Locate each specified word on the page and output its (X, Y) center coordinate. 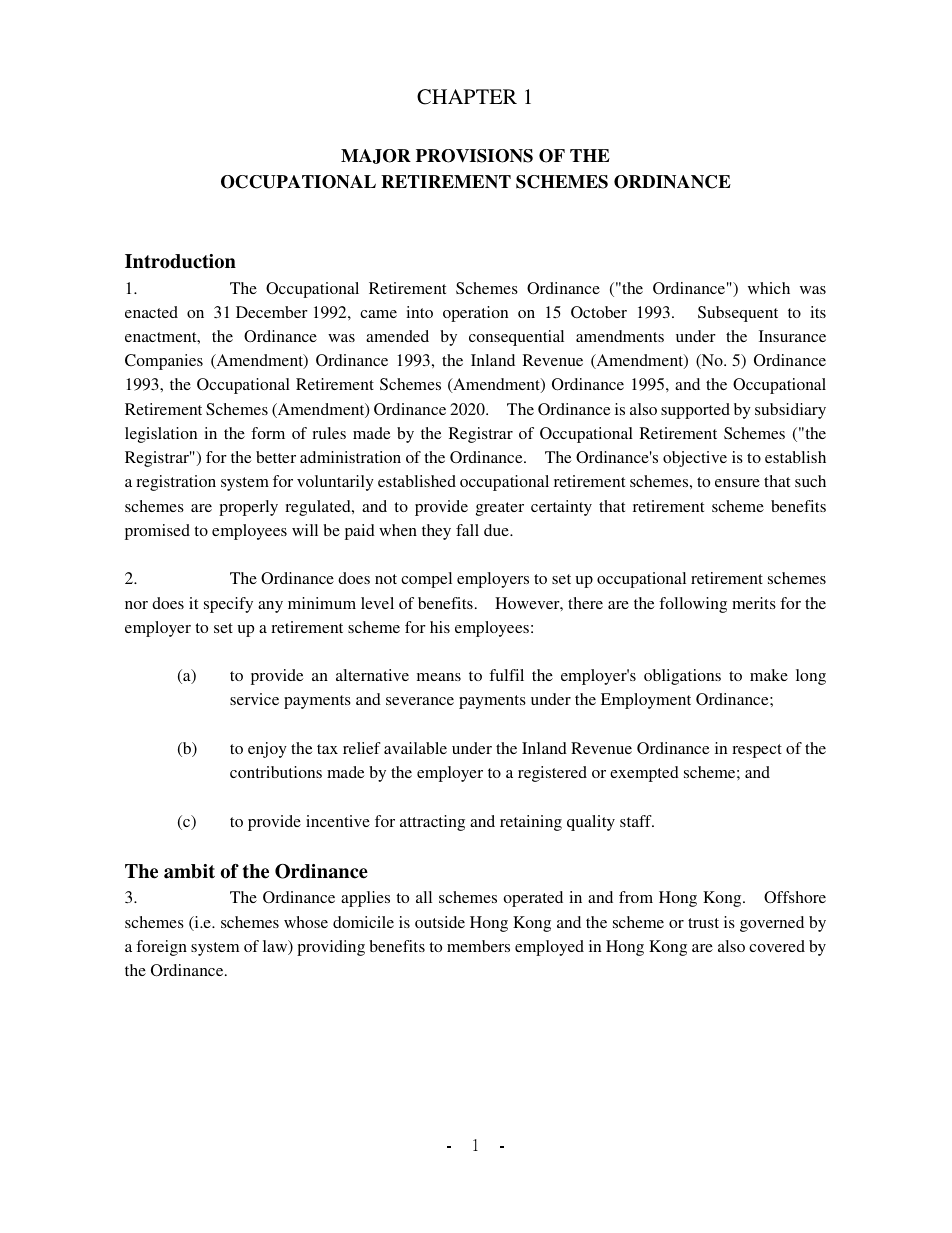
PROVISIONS (474, 156)
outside (440, 922)
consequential (516, 338)
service (254, 699)
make (769, 675)
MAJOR (376, 156)
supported (695, 411)
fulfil (506, 675)
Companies (164, 362)
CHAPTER (467, 97)
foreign (161, 948)
